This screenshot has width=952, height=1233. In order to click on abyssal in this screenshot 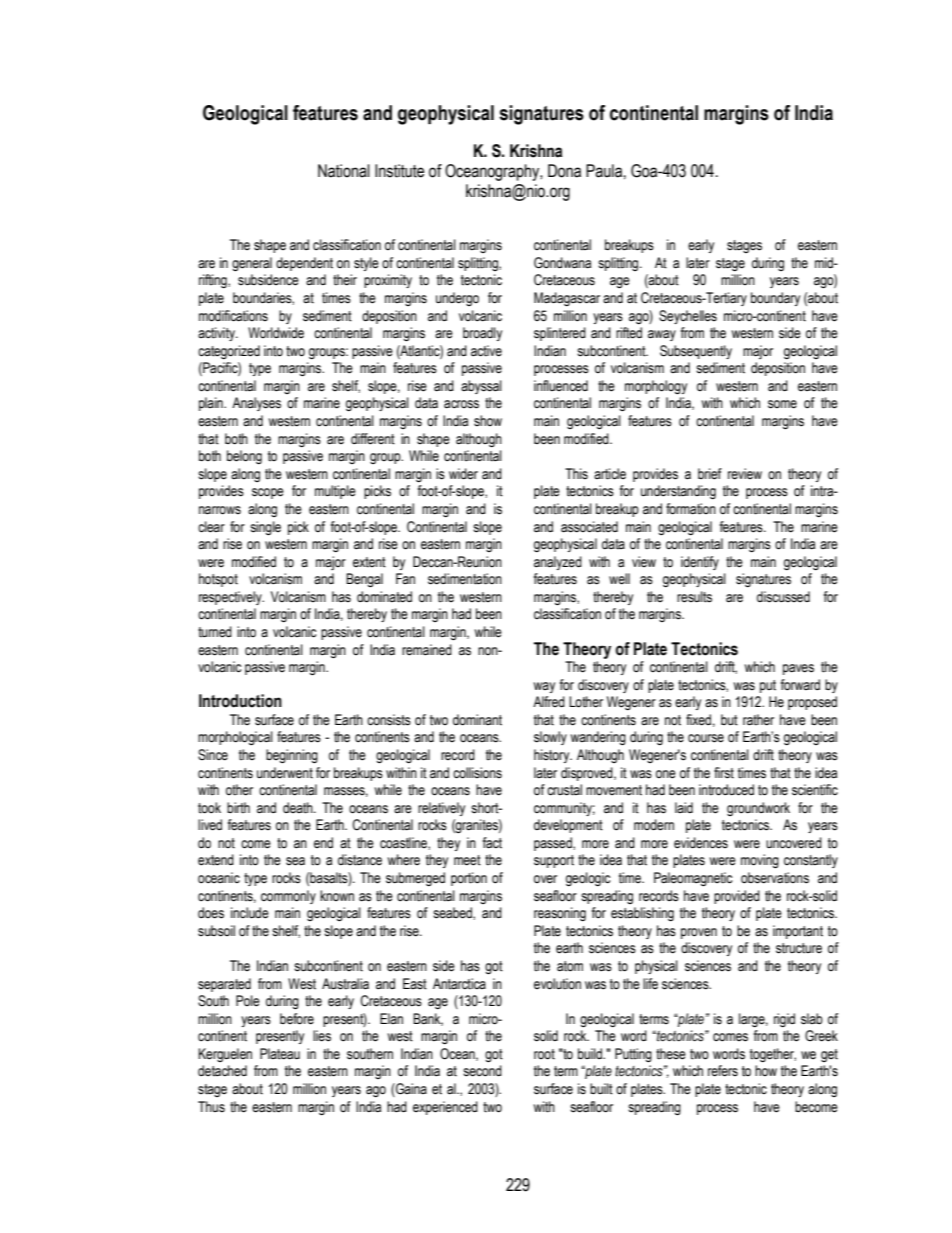, I will do `click(481, 387)`.
